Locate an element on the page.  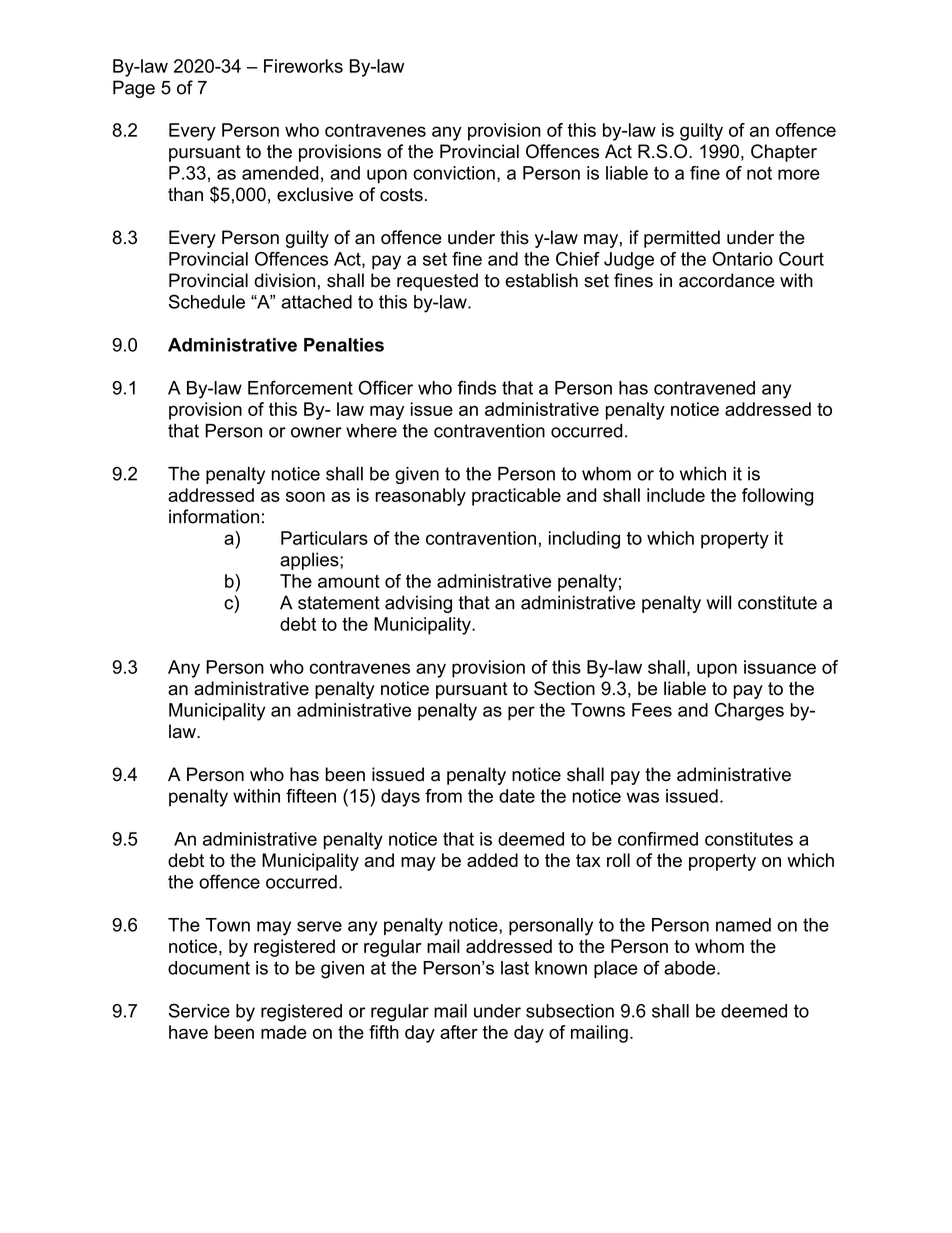
include is located at coordinates (676, 495).
